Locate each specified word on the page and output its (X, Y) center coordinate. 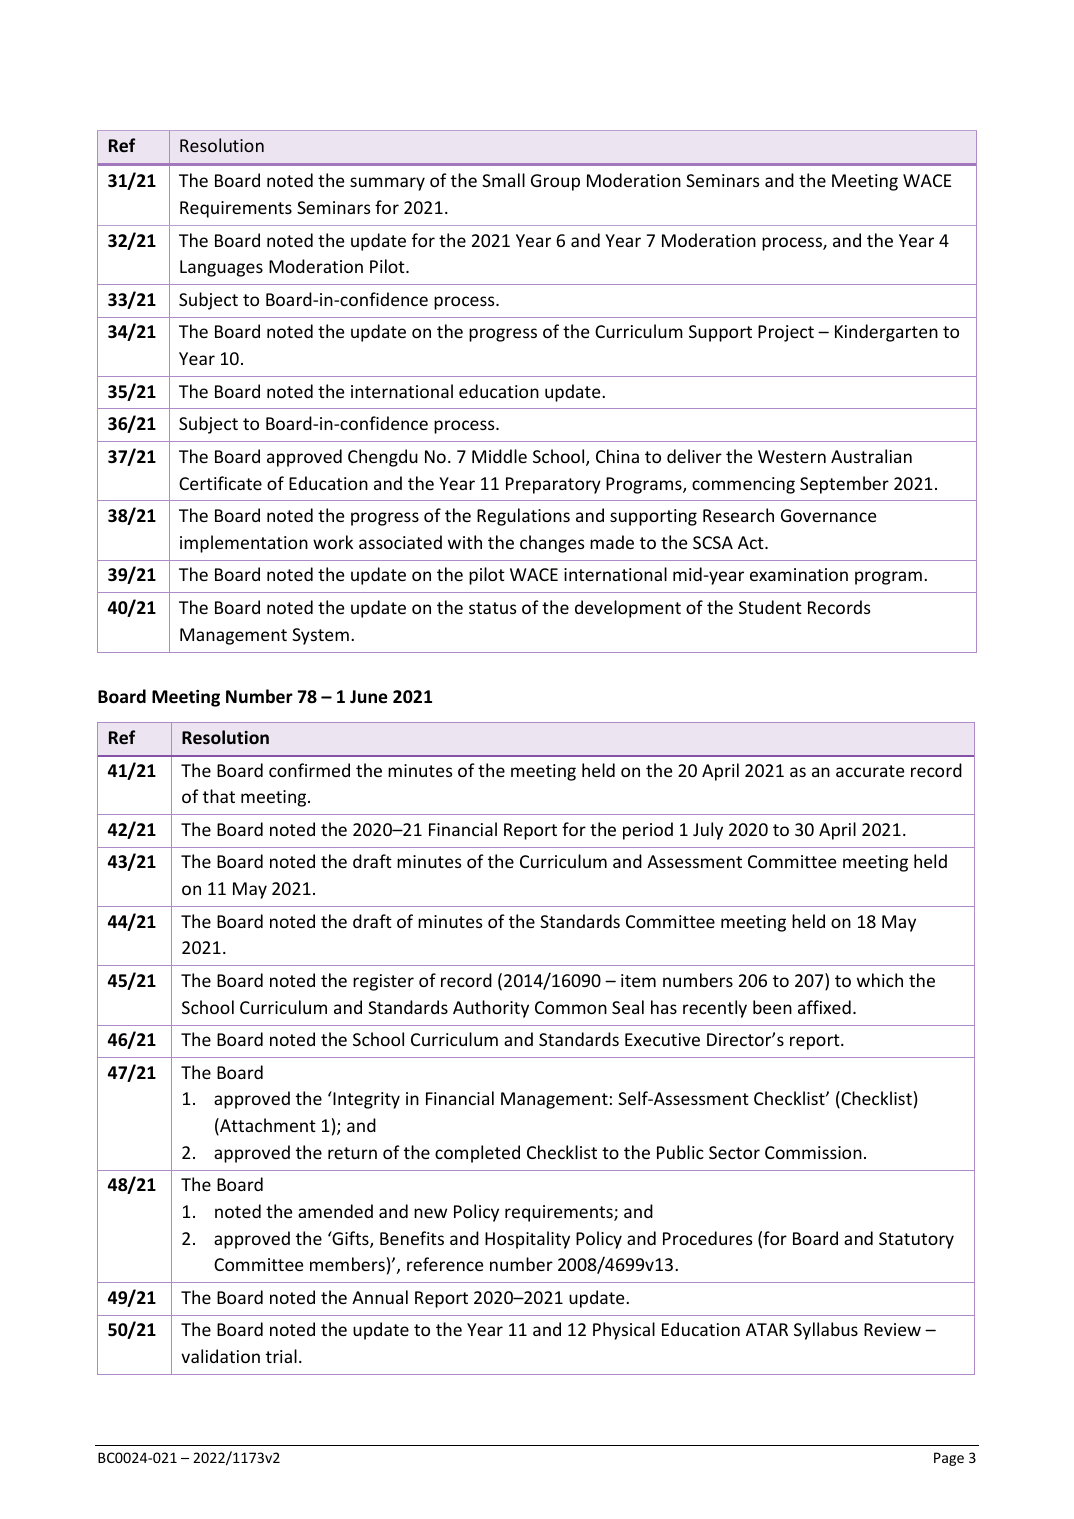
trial (281, 1356)
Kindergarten (886, 333)
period (648, 831)
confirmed (309, 770)
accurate (870, 771)
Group (555, 182)
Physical (624, 1331)
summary (387, 184)
